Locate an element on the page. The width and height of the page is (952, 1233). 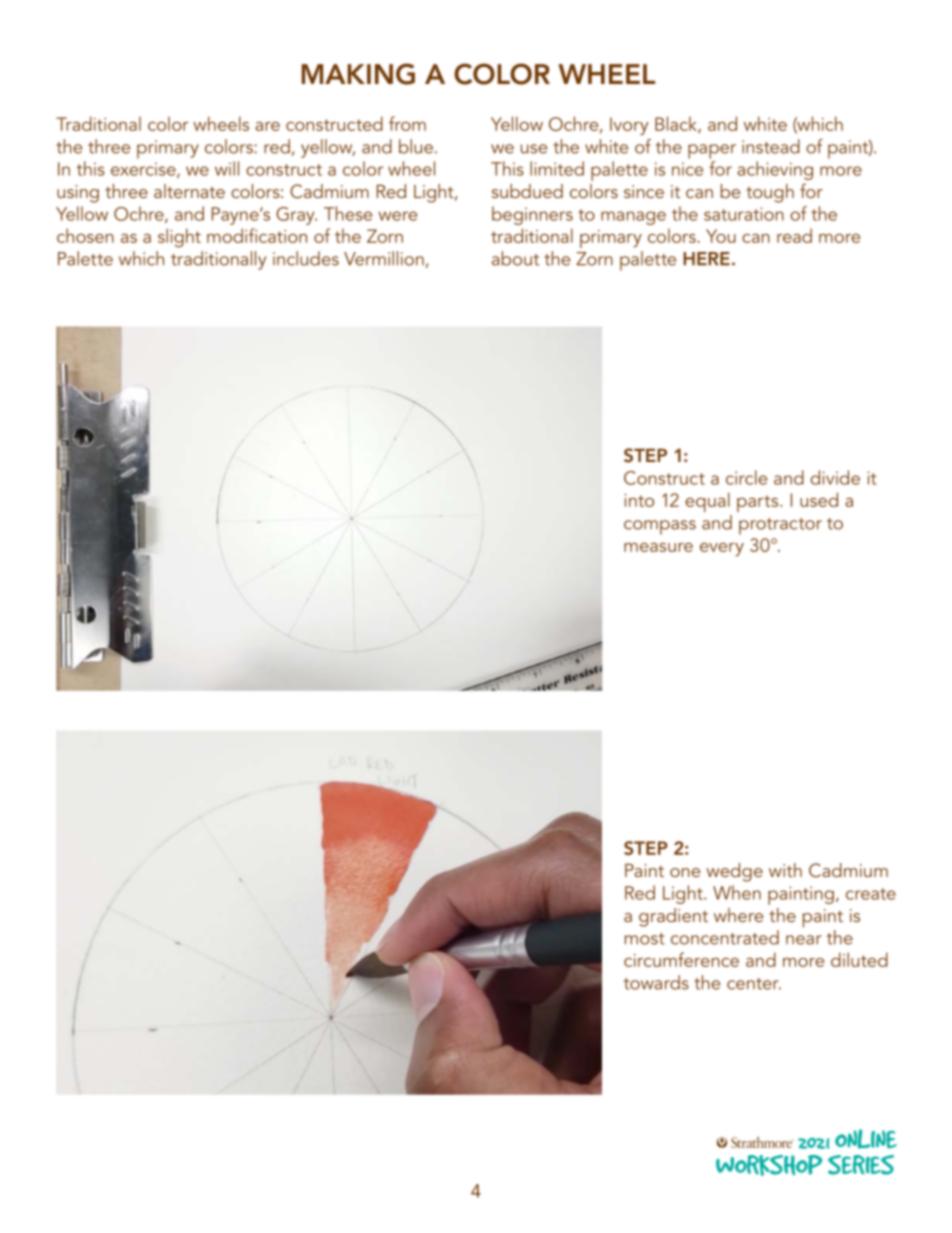
measure is located at coordinates (658, 547).
